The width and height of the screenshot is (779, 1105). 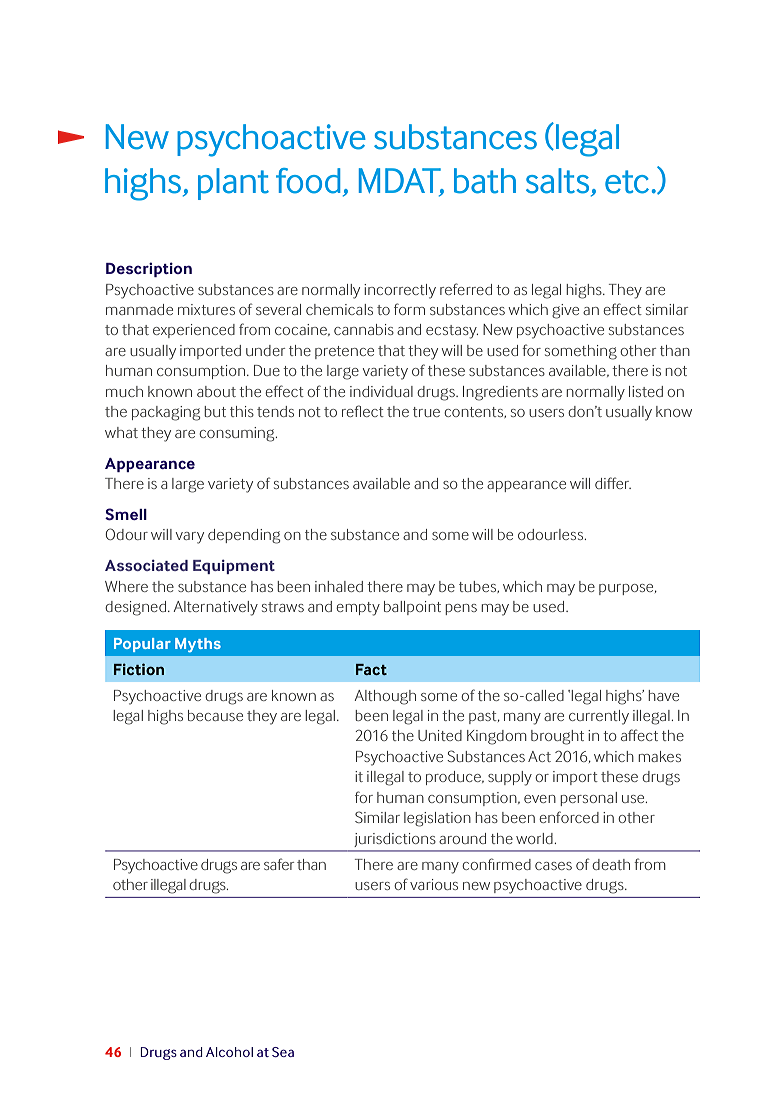 I want to click on plant, so click(x=233, y=184).
